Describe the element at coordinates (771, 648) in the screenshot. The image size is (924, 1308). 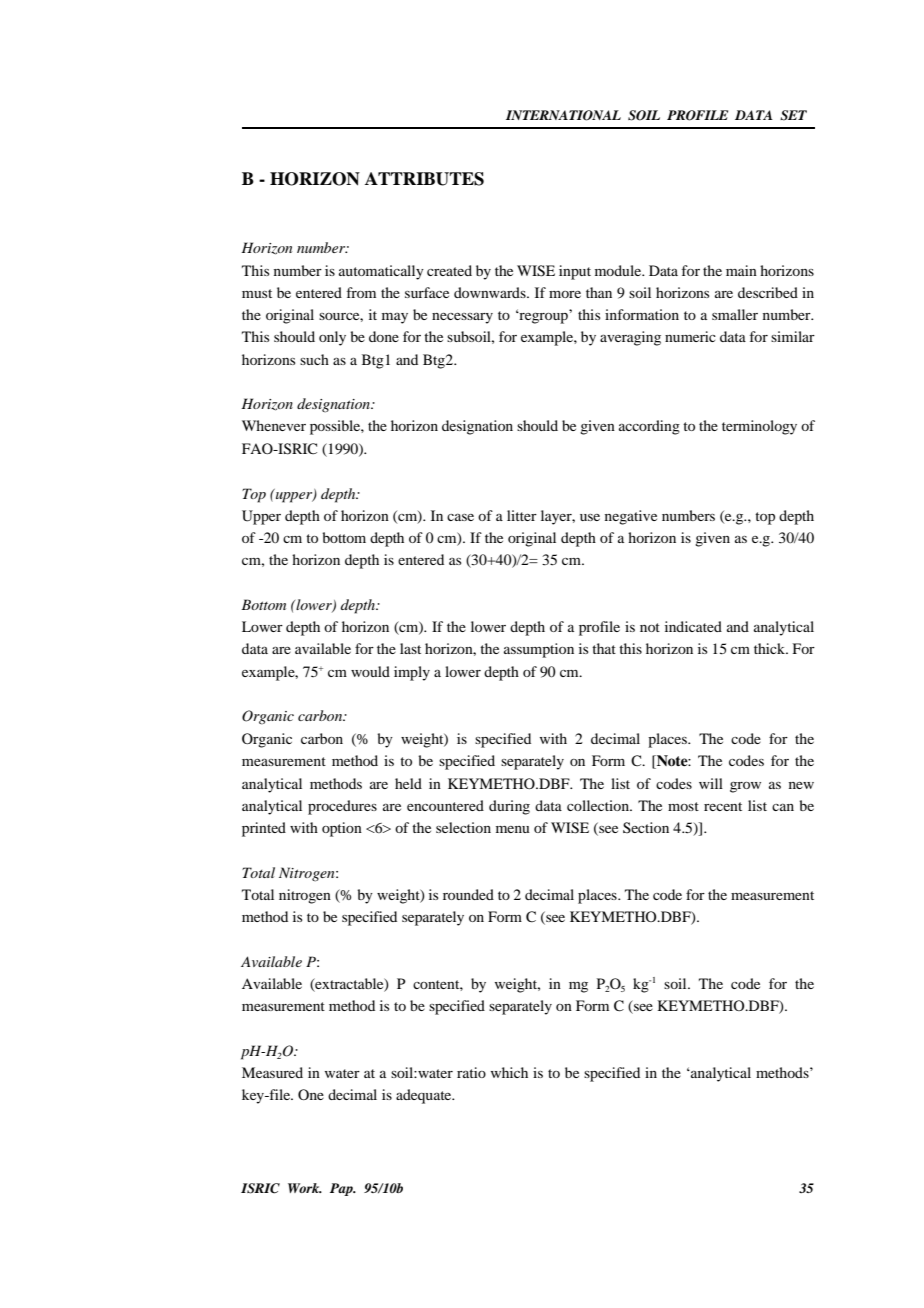
I see `thick` at that location.
